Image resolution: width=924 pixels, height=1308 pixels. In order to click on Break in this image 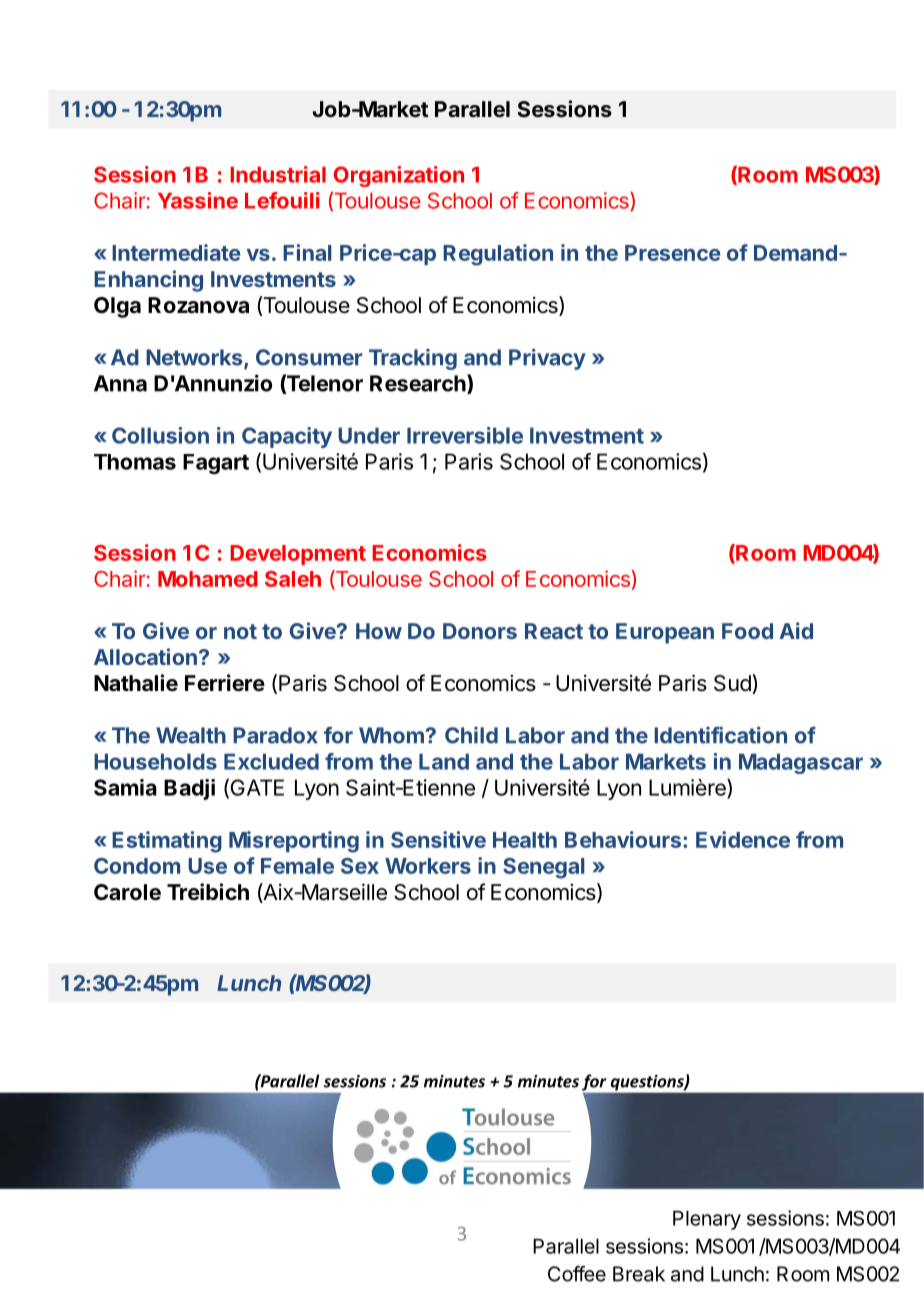, I will do `click(639, 1274)`.
